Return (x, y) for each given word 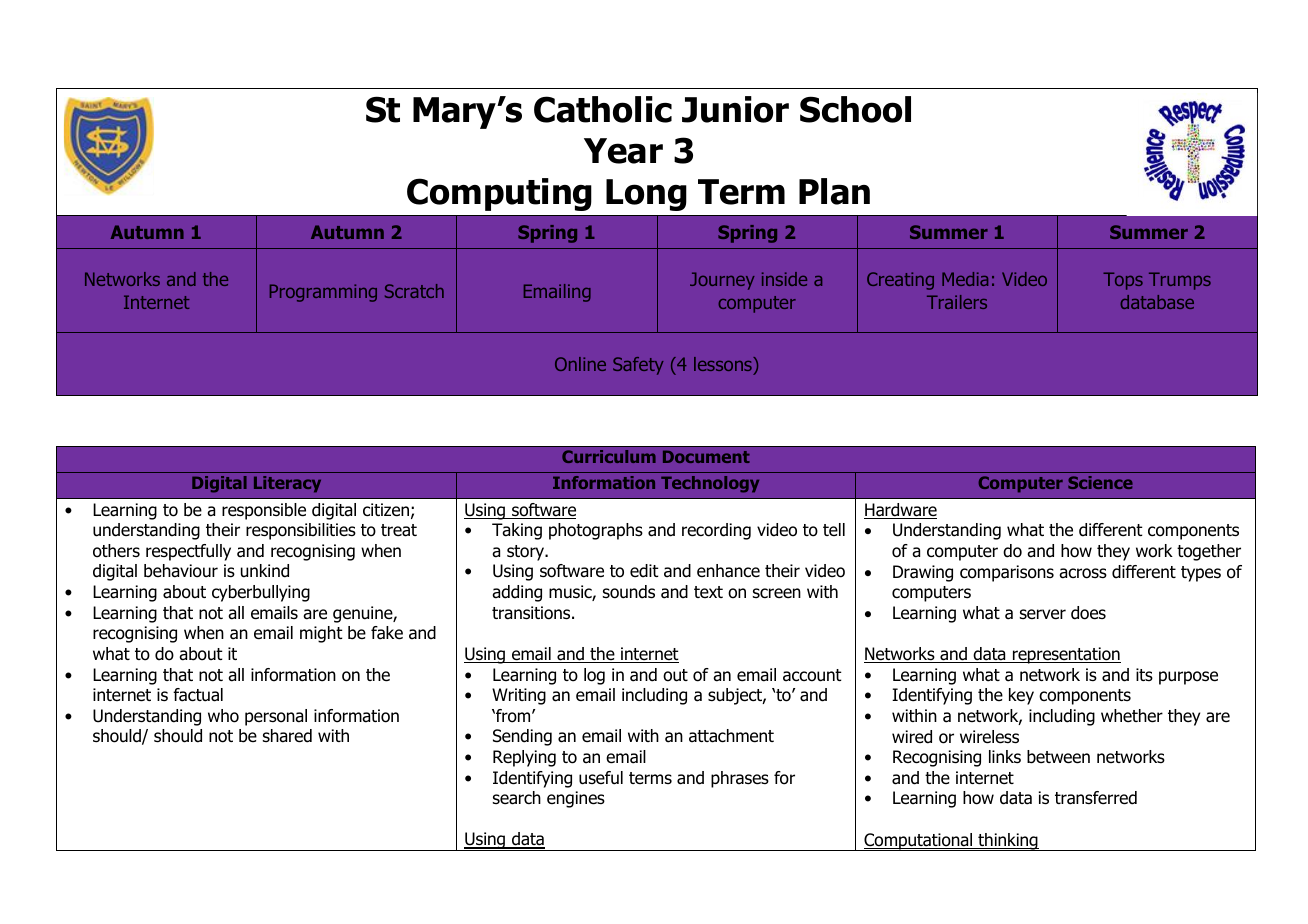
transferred (1096, 798)
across (1083, 573)
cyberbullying (261, 593)
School (855, 109)
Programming (323, 293)
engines (576, 799)
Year (623, 151)
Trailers (957, 302)
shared (287, 736)
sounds (629, 592)
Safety (638, 366)
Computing (499, 194)
